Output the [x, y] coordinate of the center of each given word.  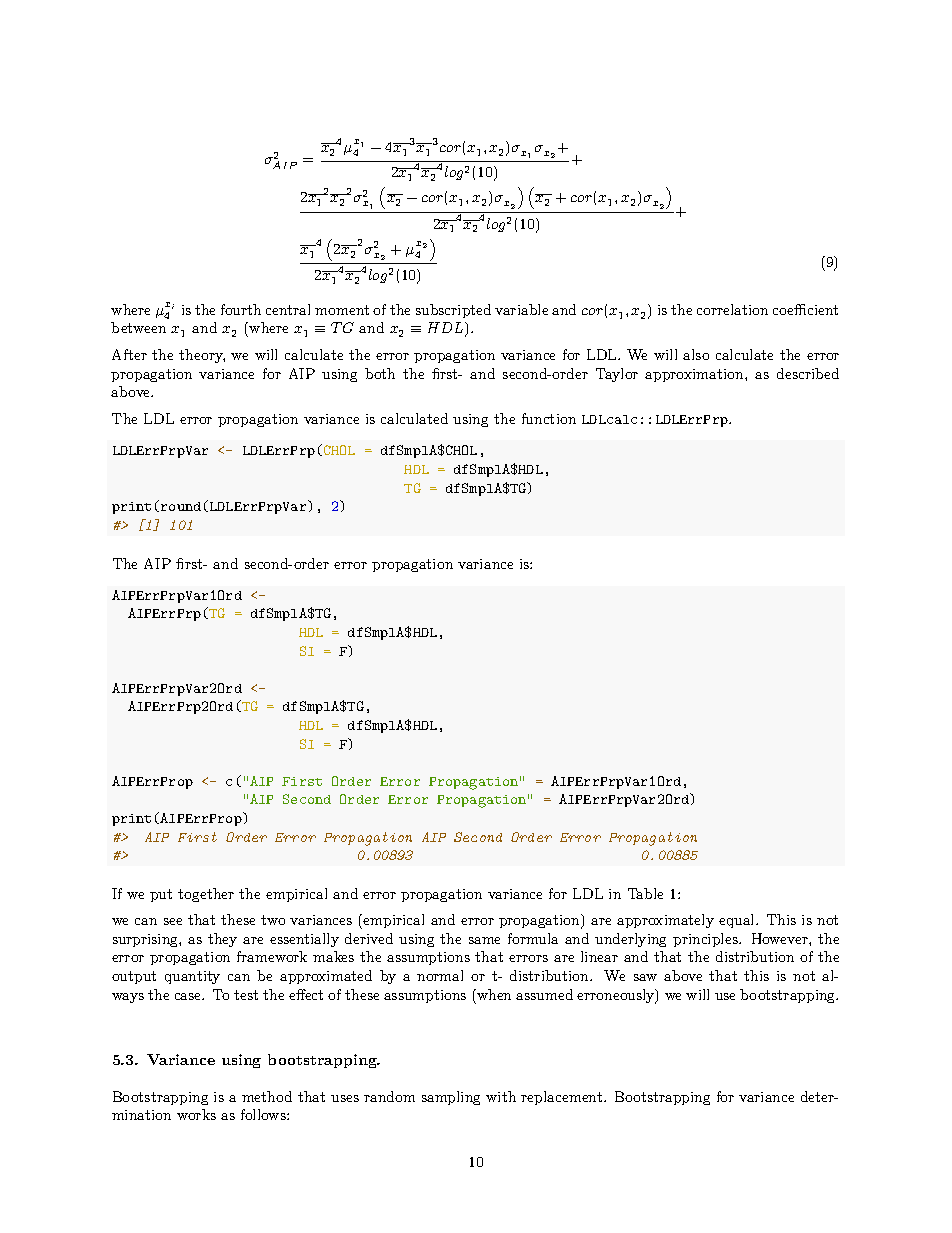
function [549, 418]
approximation [695, 375]
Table [645, 893]
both [380, 373]
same [484, 940]
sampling [451, 1098]
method [267, 1096]
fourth [241, 309]
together [206, 895]
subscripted [453, 311]
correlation [732, 309]
